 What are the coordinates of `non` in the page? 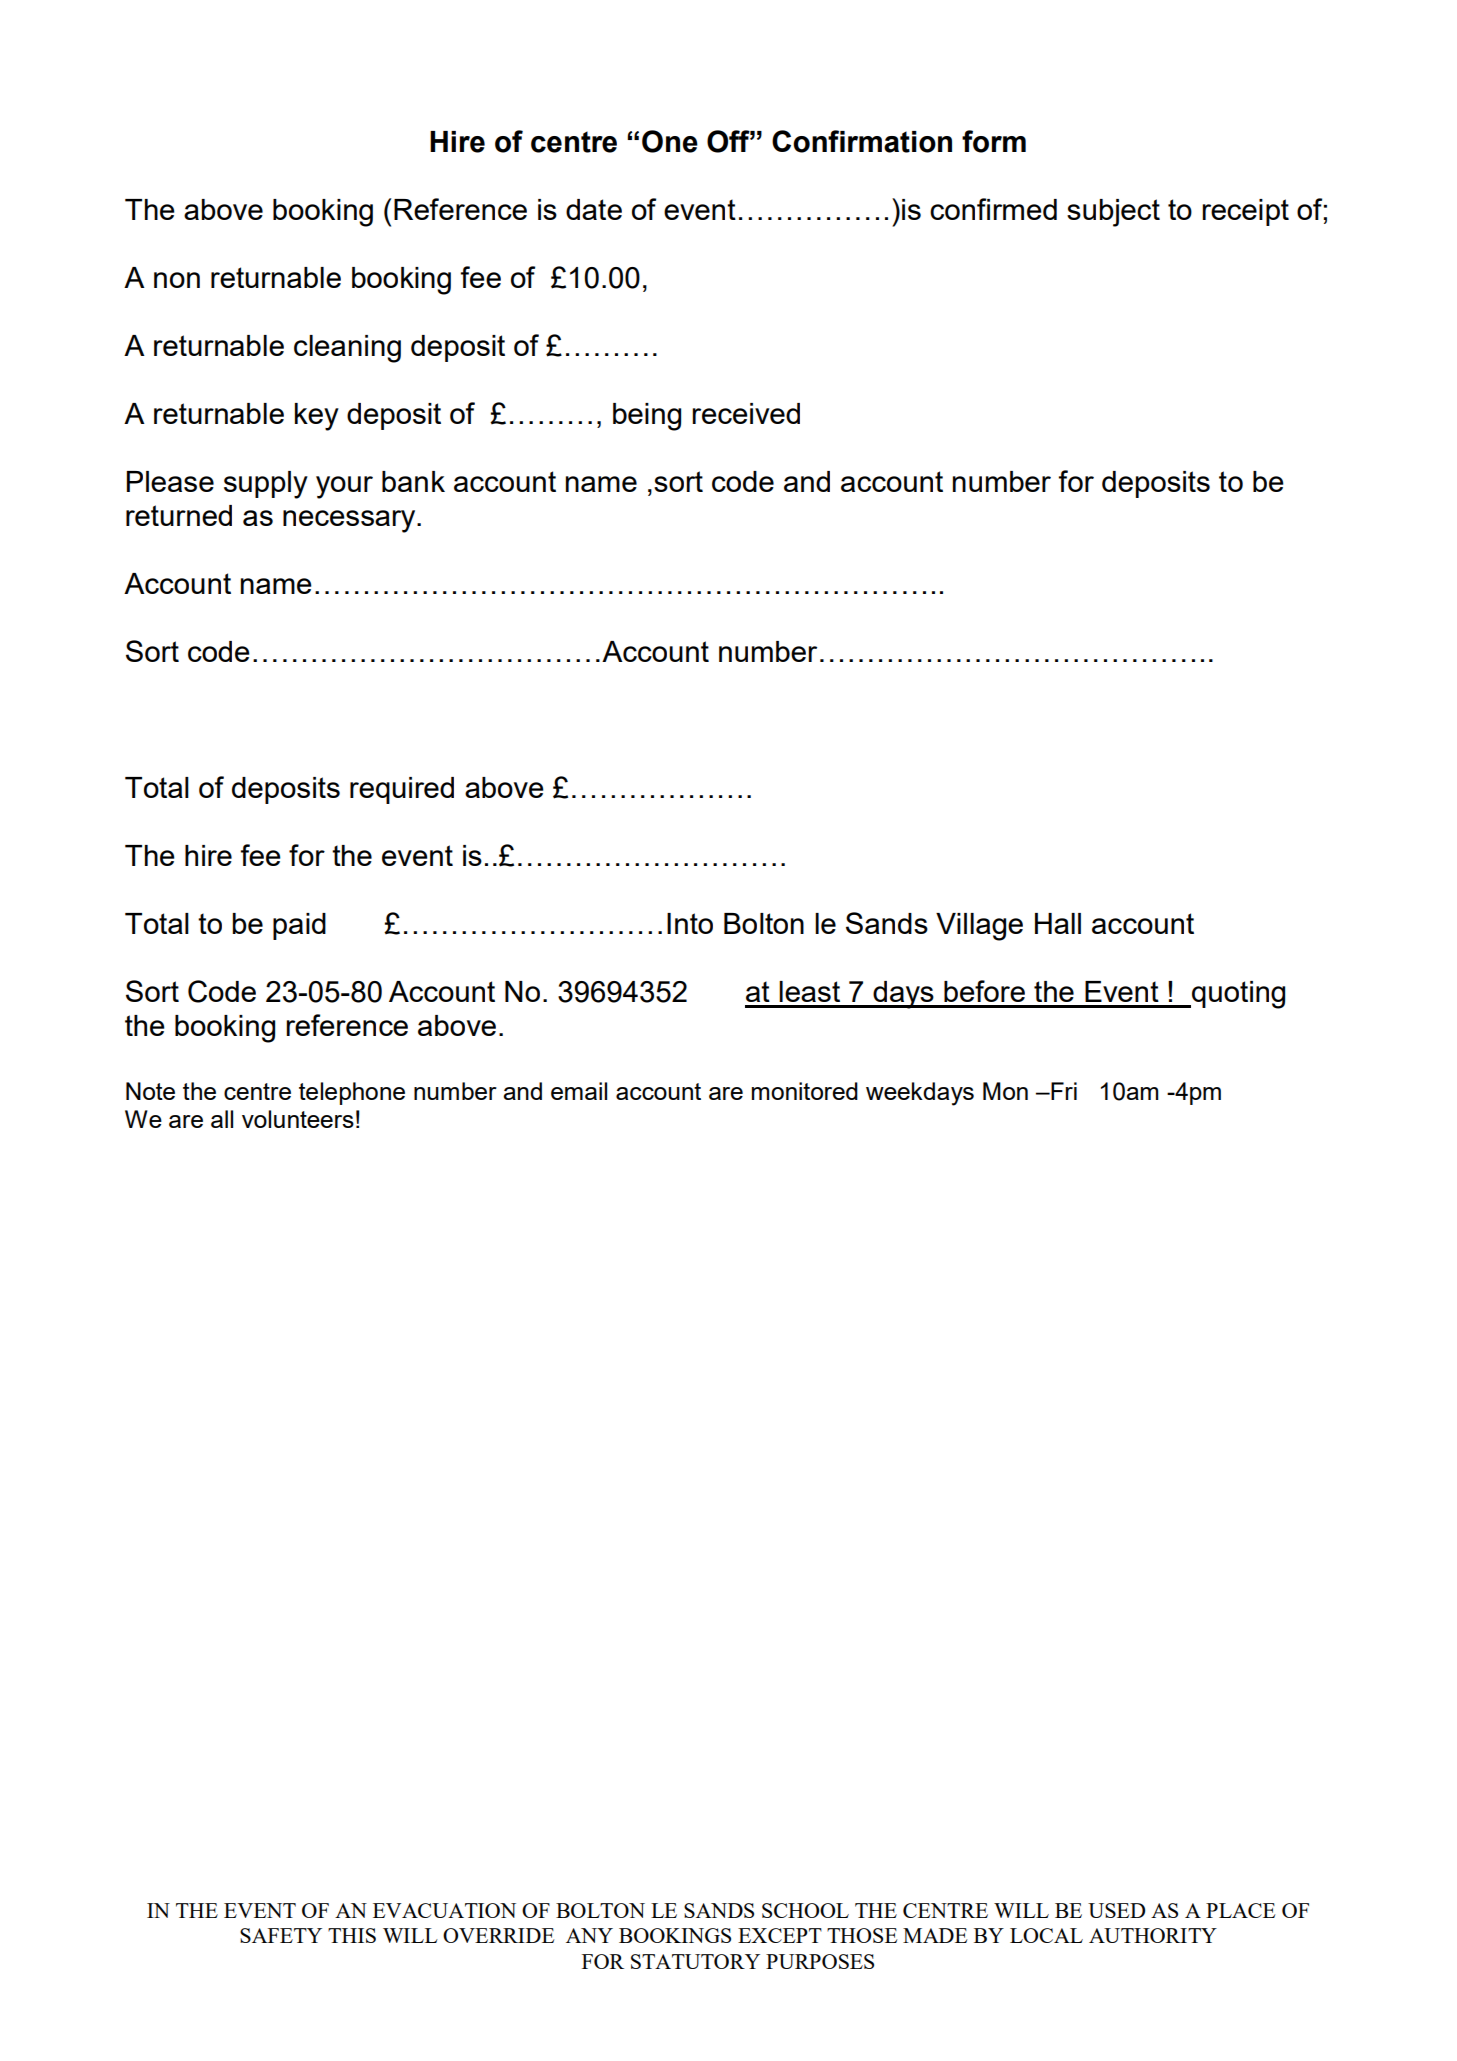 It's located at (177, 280).
